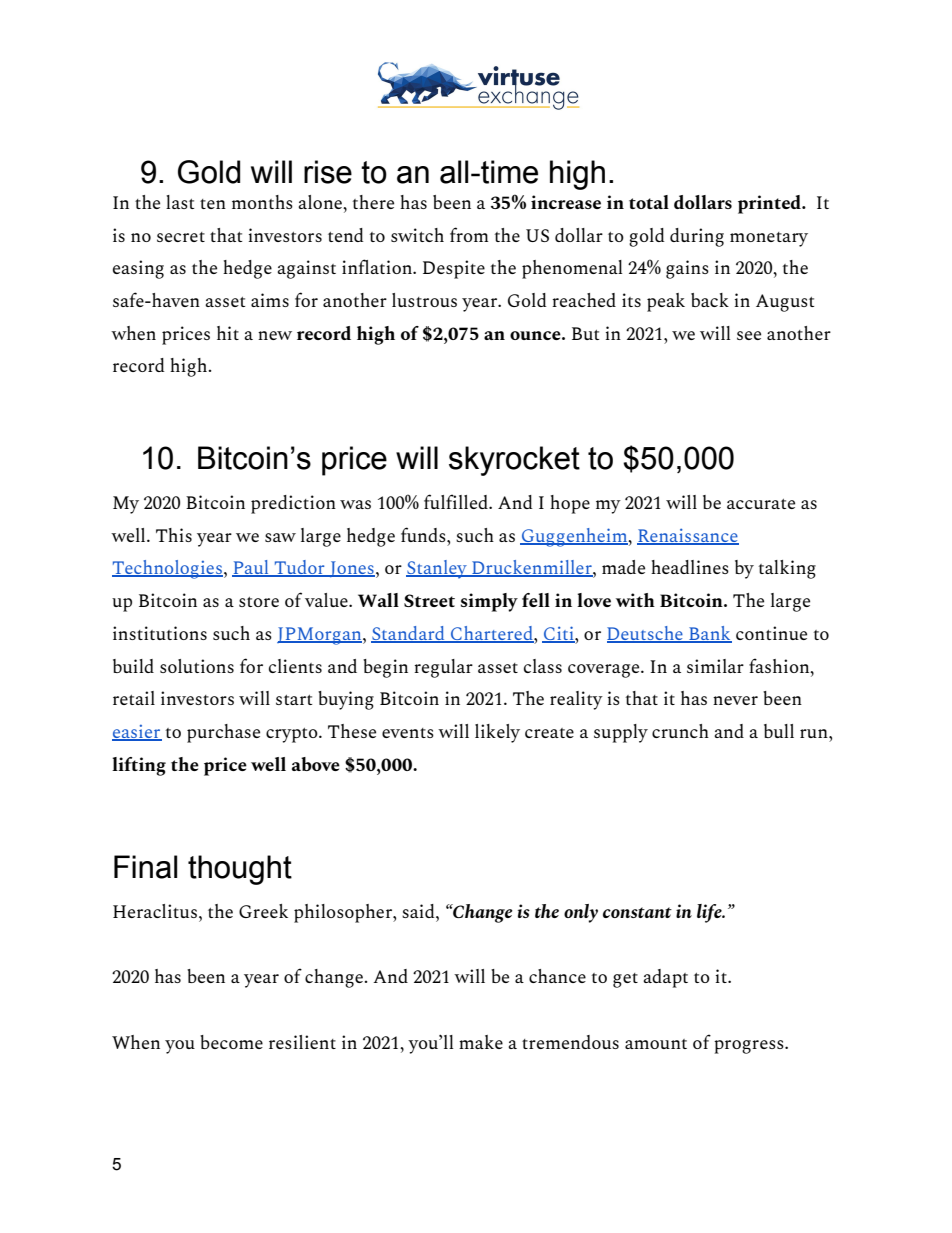  What do you see at coordinates (735, 700) in the screenshot?
I see `never` at bounding box center [735, 700].
